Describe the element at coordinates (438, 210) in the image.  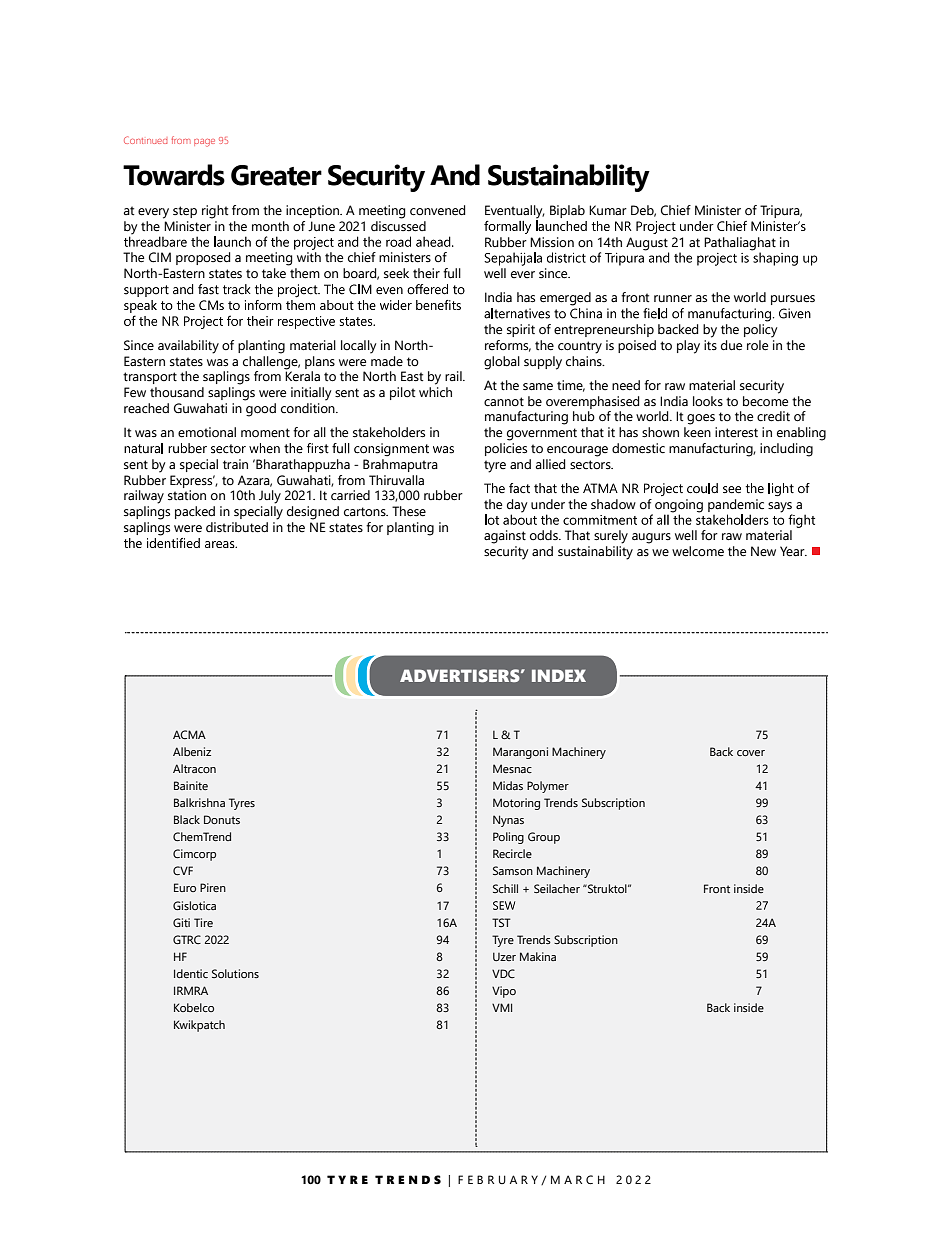
I see `convened` at that location.
